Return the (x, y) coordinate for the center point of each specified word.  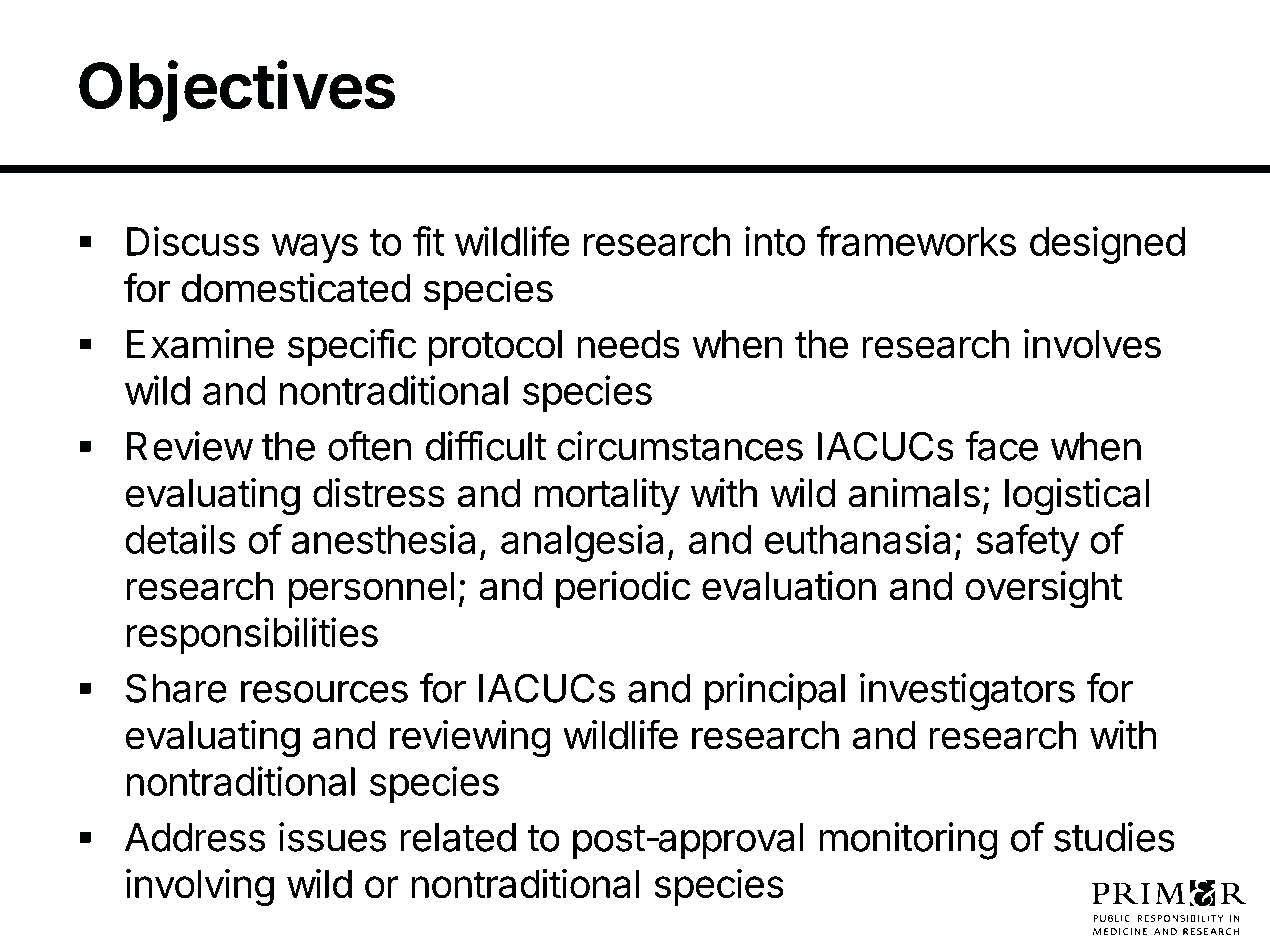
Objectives (237, 91)
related (458, 837)
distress (379, 493)
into (775, 241)
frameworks (916, 241)
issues (333, 837)
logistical (1077, 497)
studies (1114, 837)
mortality (607, 496)
